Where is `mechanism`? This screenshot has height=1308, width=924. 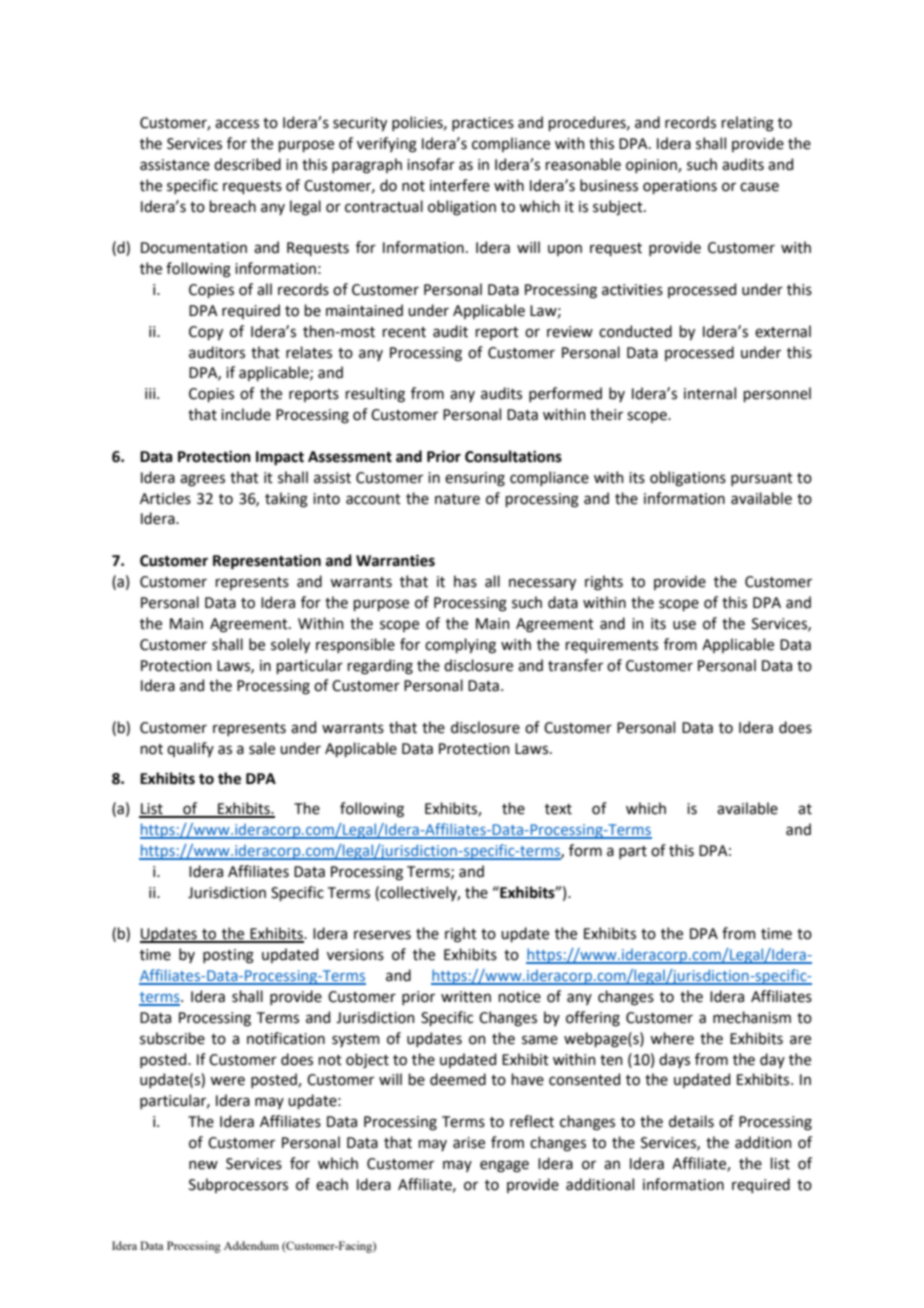
mechanism is located at coordinates (752, 1017).
